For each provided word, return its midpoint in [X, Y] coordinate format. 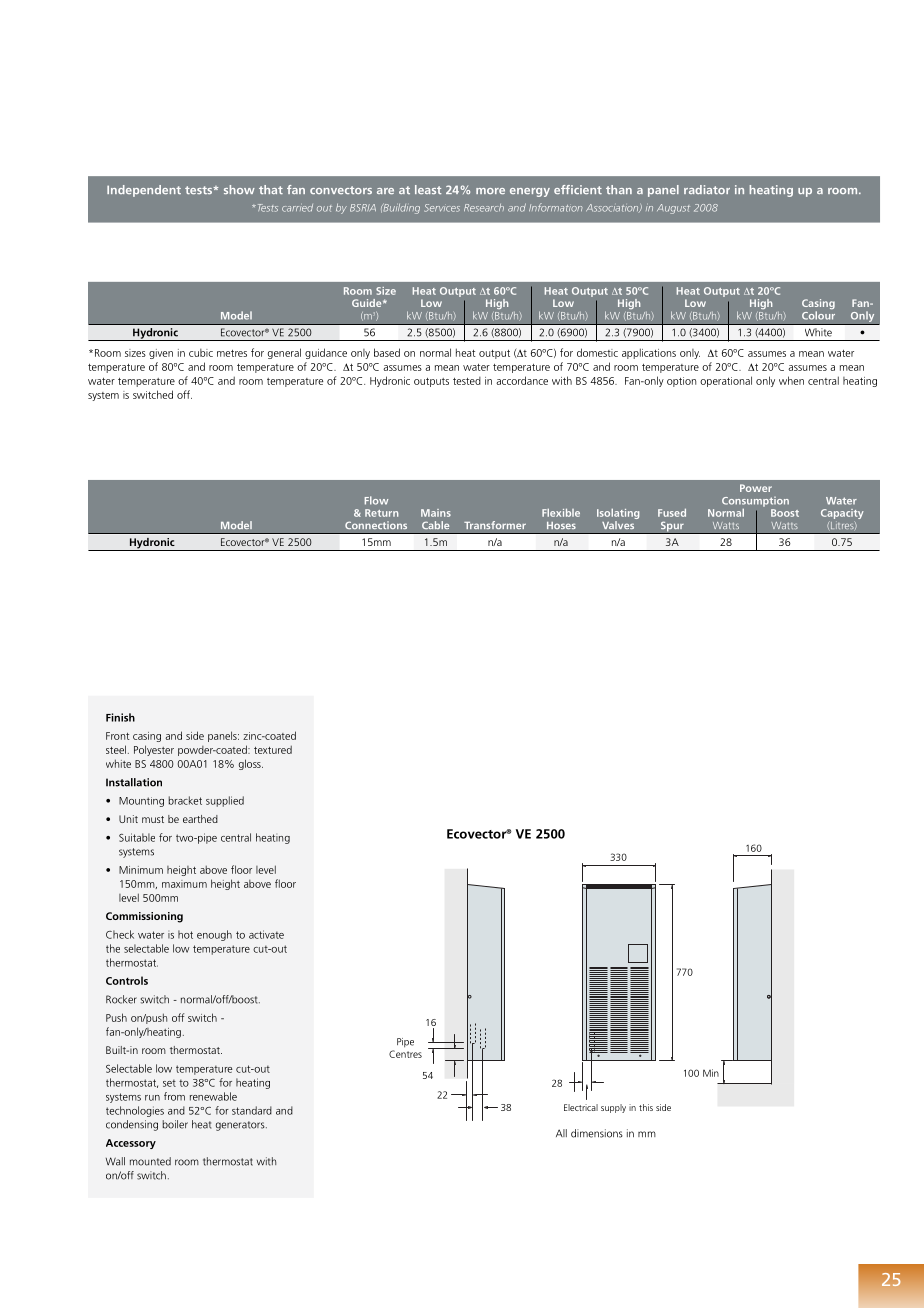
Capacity [842, 515]
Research [484, 208]
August [673, 209]
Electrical [581, 1107]
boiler [175, 1124]
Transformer [495, 525]
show [239, 189]
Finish [120, 717]
